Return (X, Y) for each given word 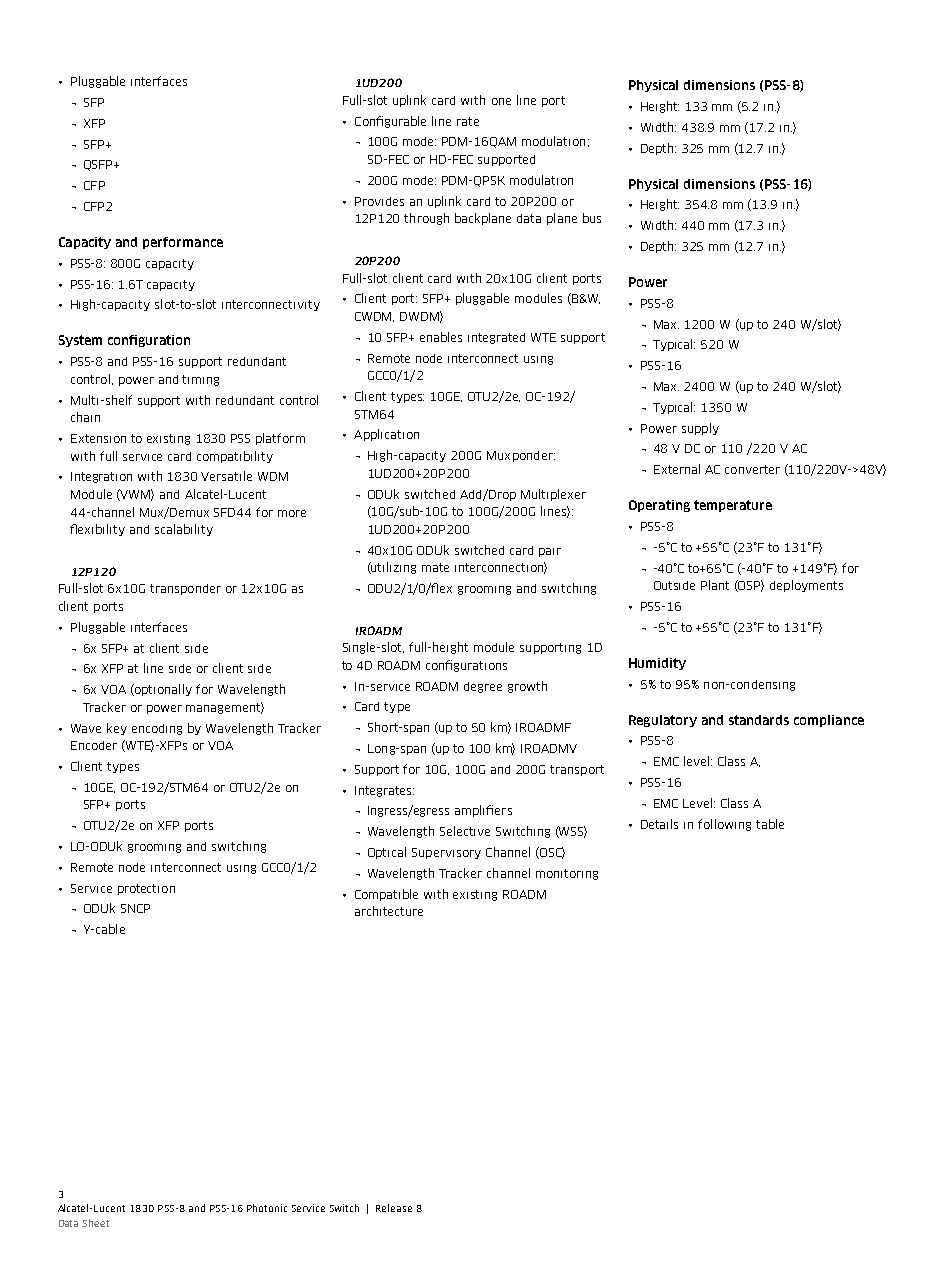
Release (394, 1208)
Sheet (95, 1223)
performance (183, 243)
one (501, 101)
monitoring (567, 874)
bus (592, 218)
